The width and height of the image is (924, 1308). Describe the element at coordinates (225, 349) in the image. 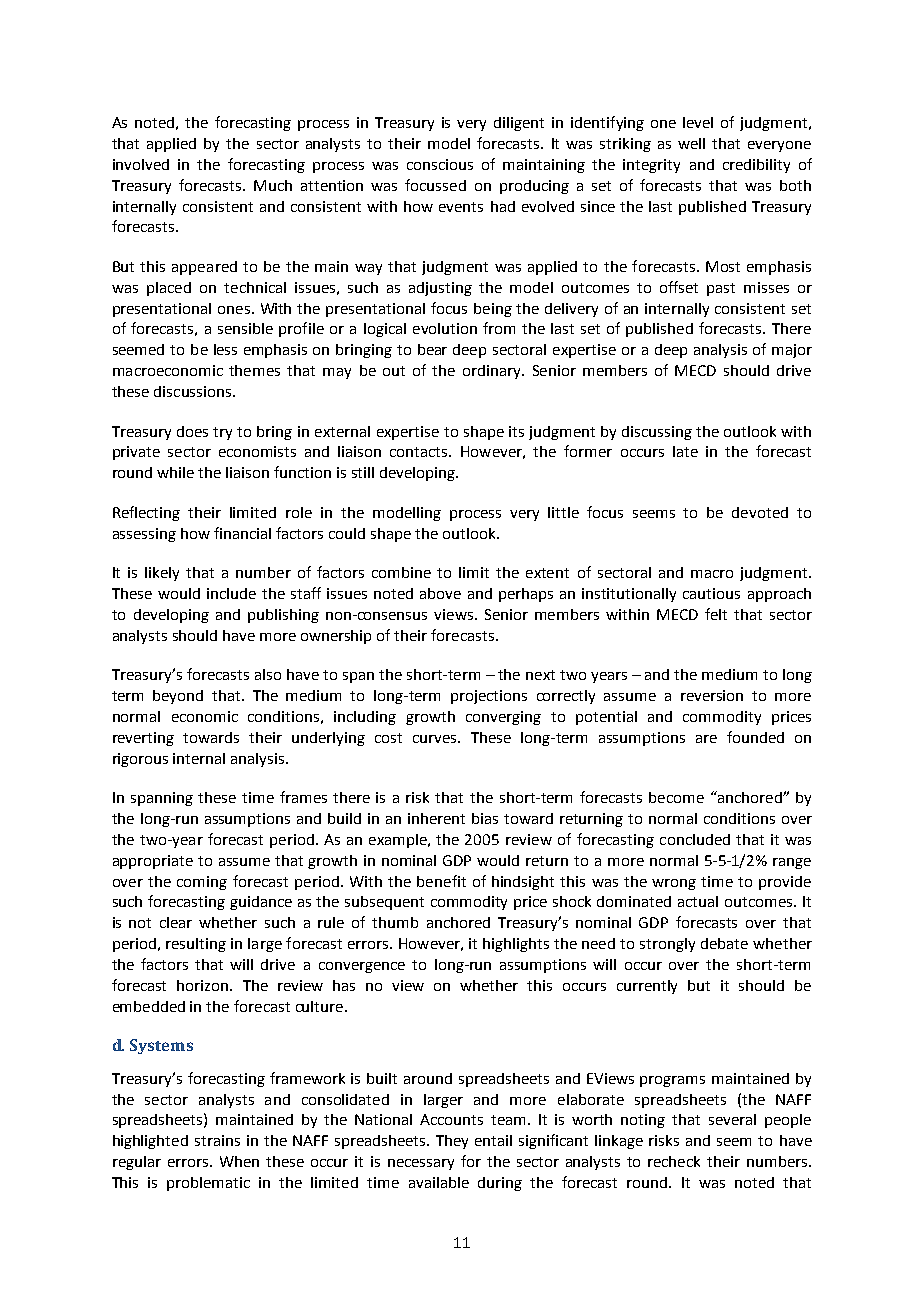

I see `less` at that location.
